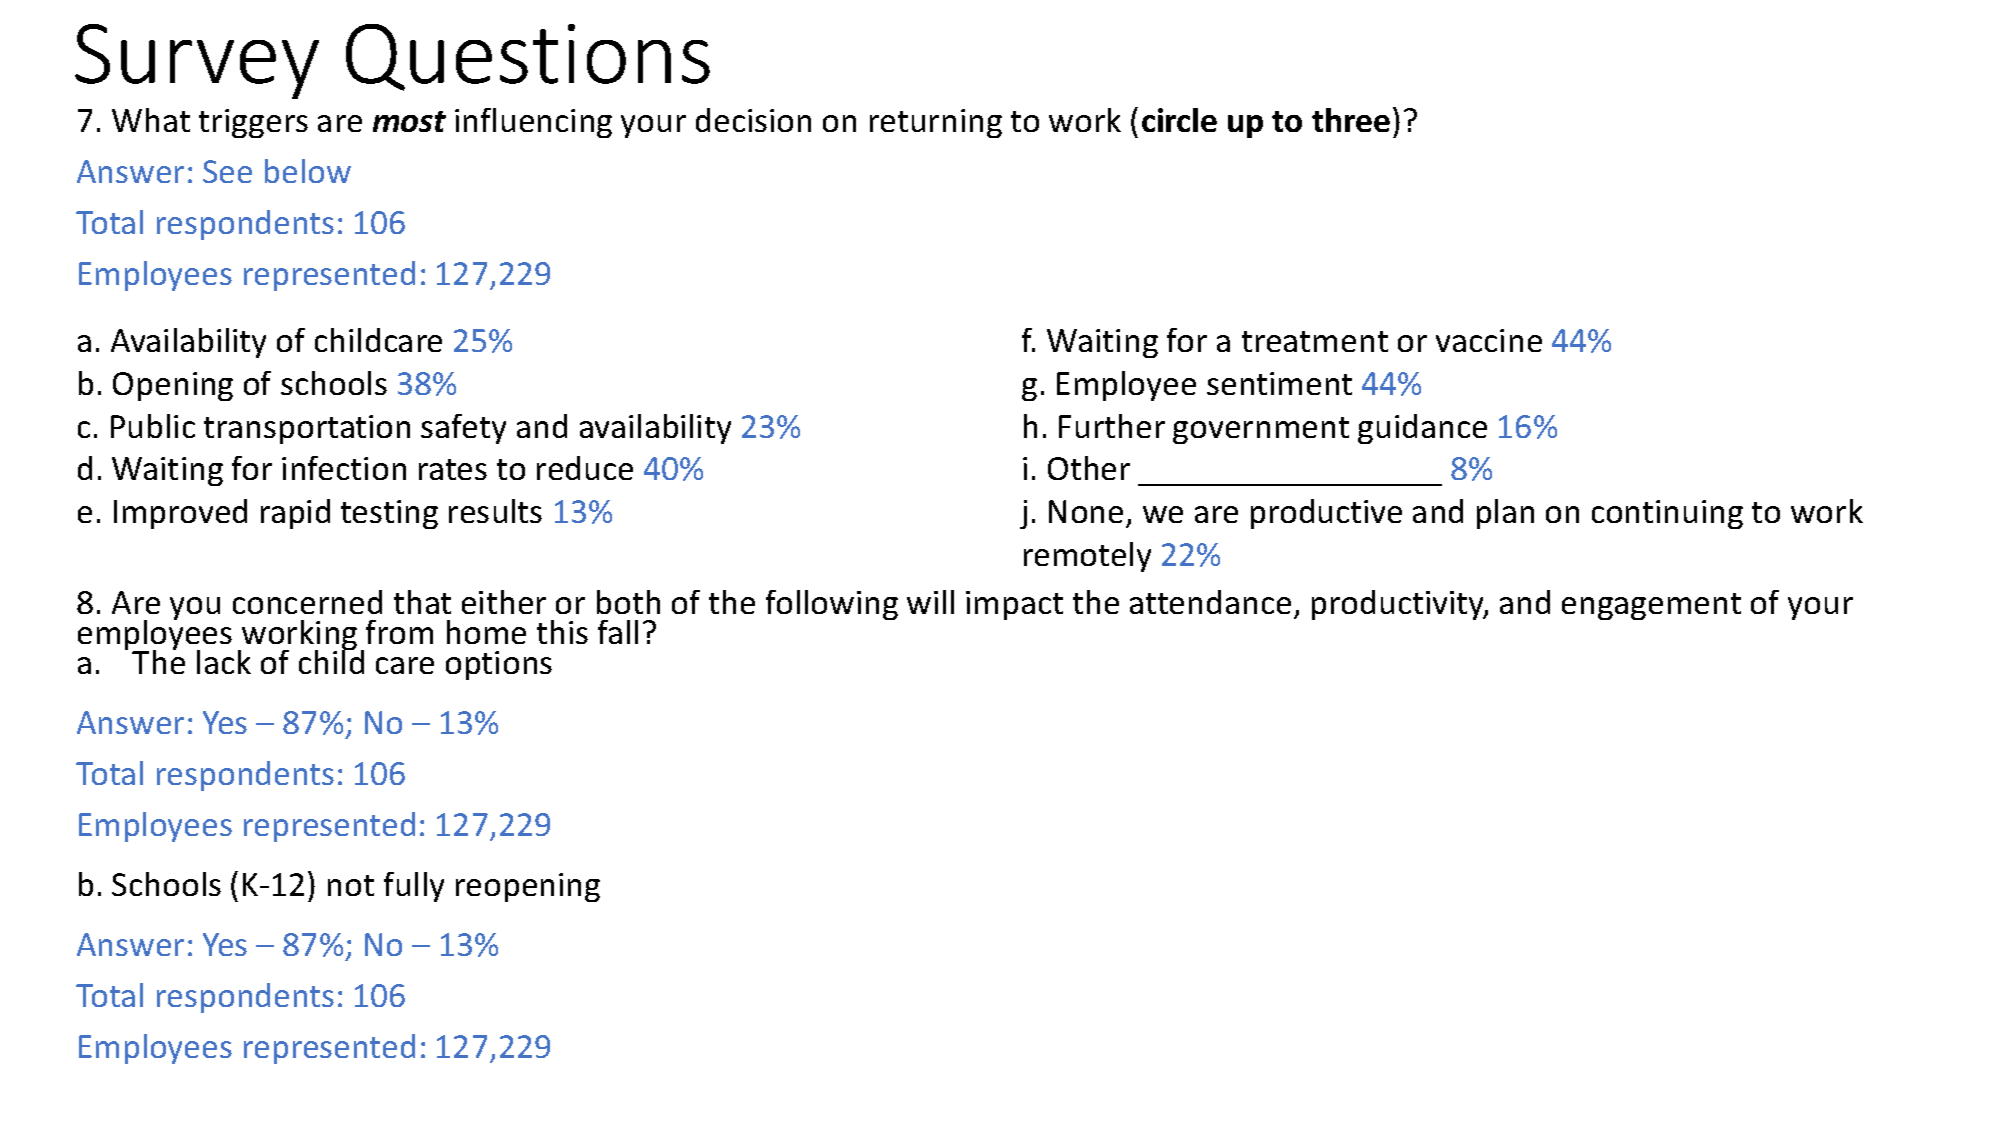 The image size is (2015, 1133). What do you see at coordinates (1087, 557) in the image?
I see `remotely` at bounding box center [1087, 557].
